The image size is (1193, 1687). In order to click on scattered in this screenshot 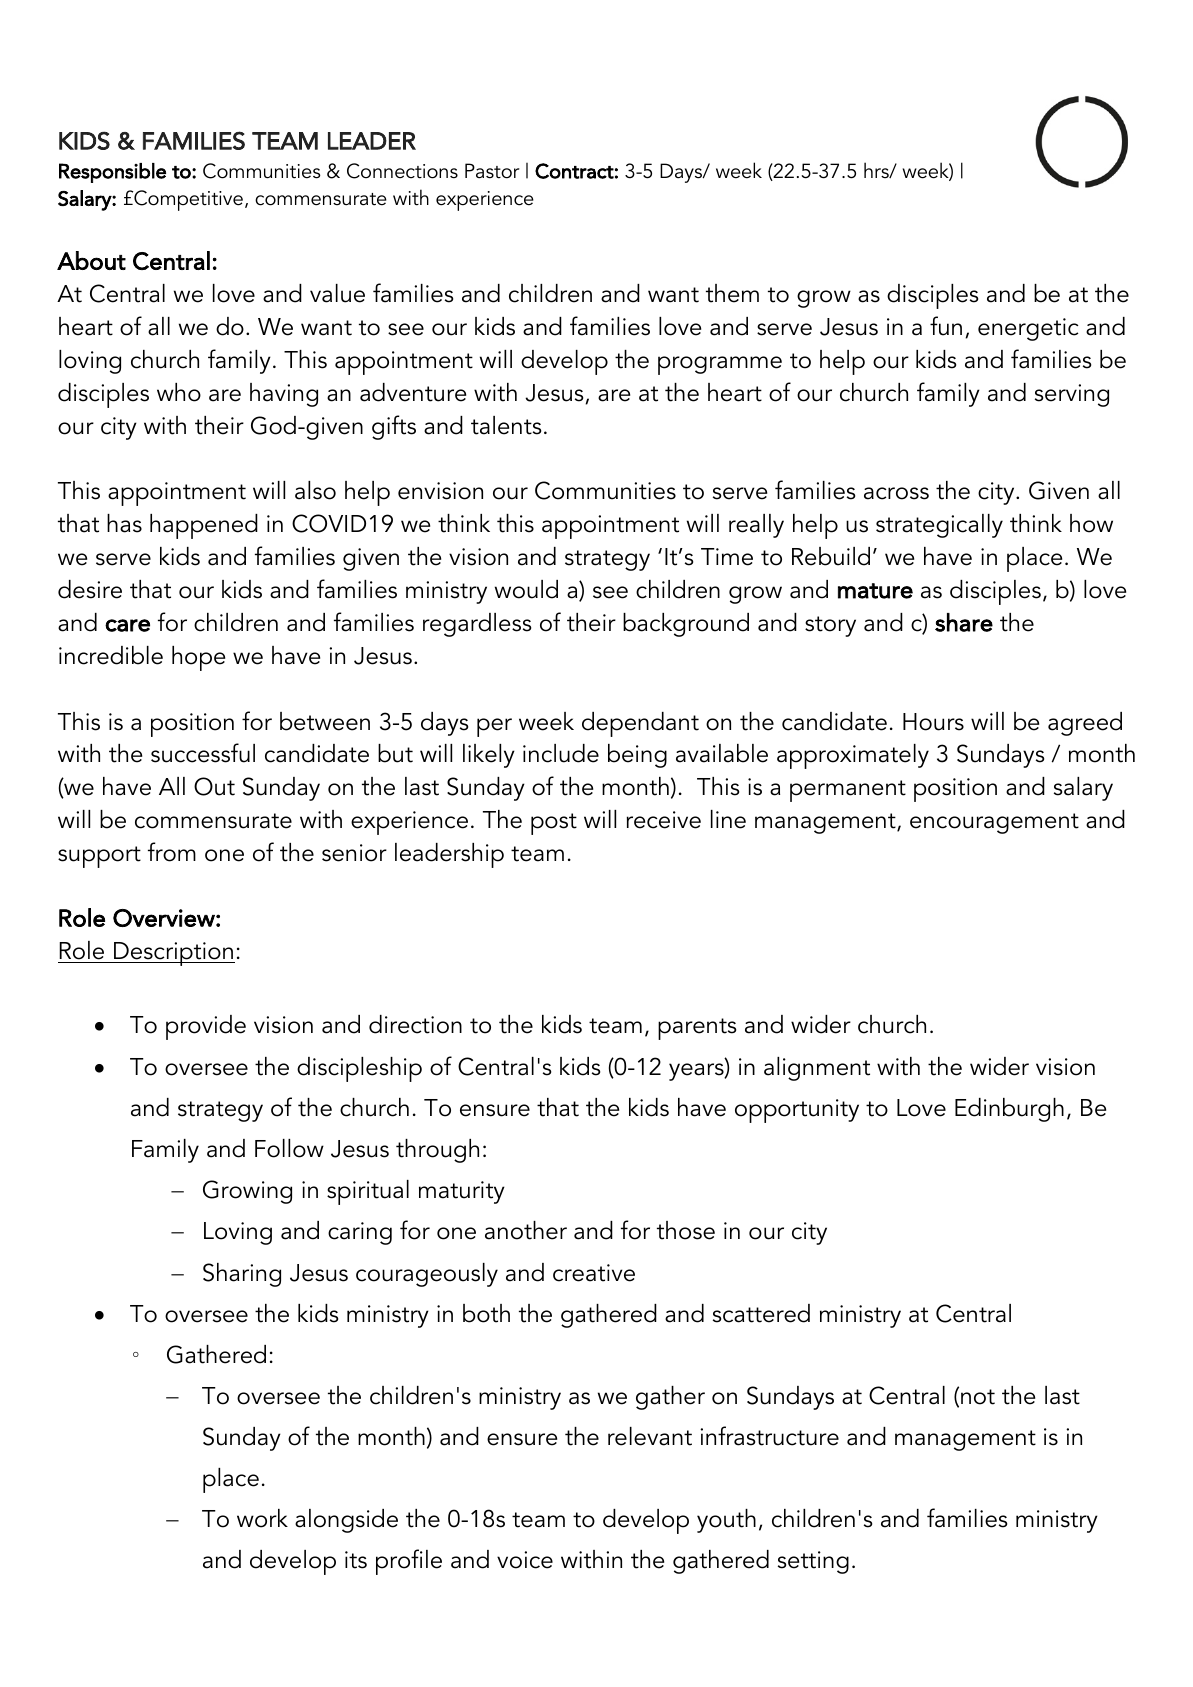, I will do `click(761, 1313)`.
